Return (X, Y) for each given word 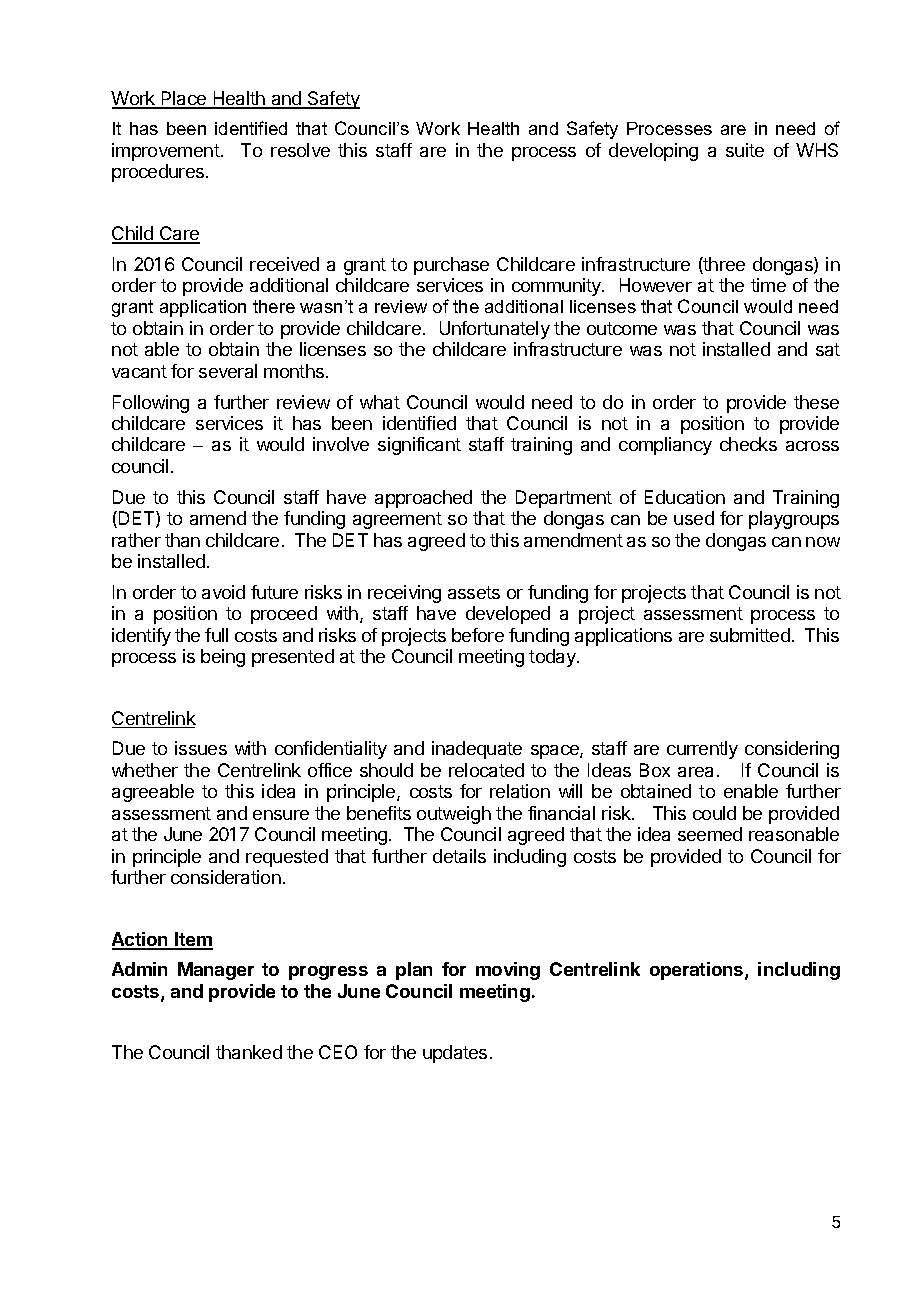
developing (653, 152)
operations (698, 971)
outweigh (454, 815)
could (714, 813)
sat (828, 349)
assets (474, 592)
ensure (281, 815)
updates (455, 1054)
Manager (216, 971)
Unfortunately (495, 330)
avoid (223, 592)
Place (184, 99)
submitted (750, 635)
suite (745, 150)
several (228, 371)
